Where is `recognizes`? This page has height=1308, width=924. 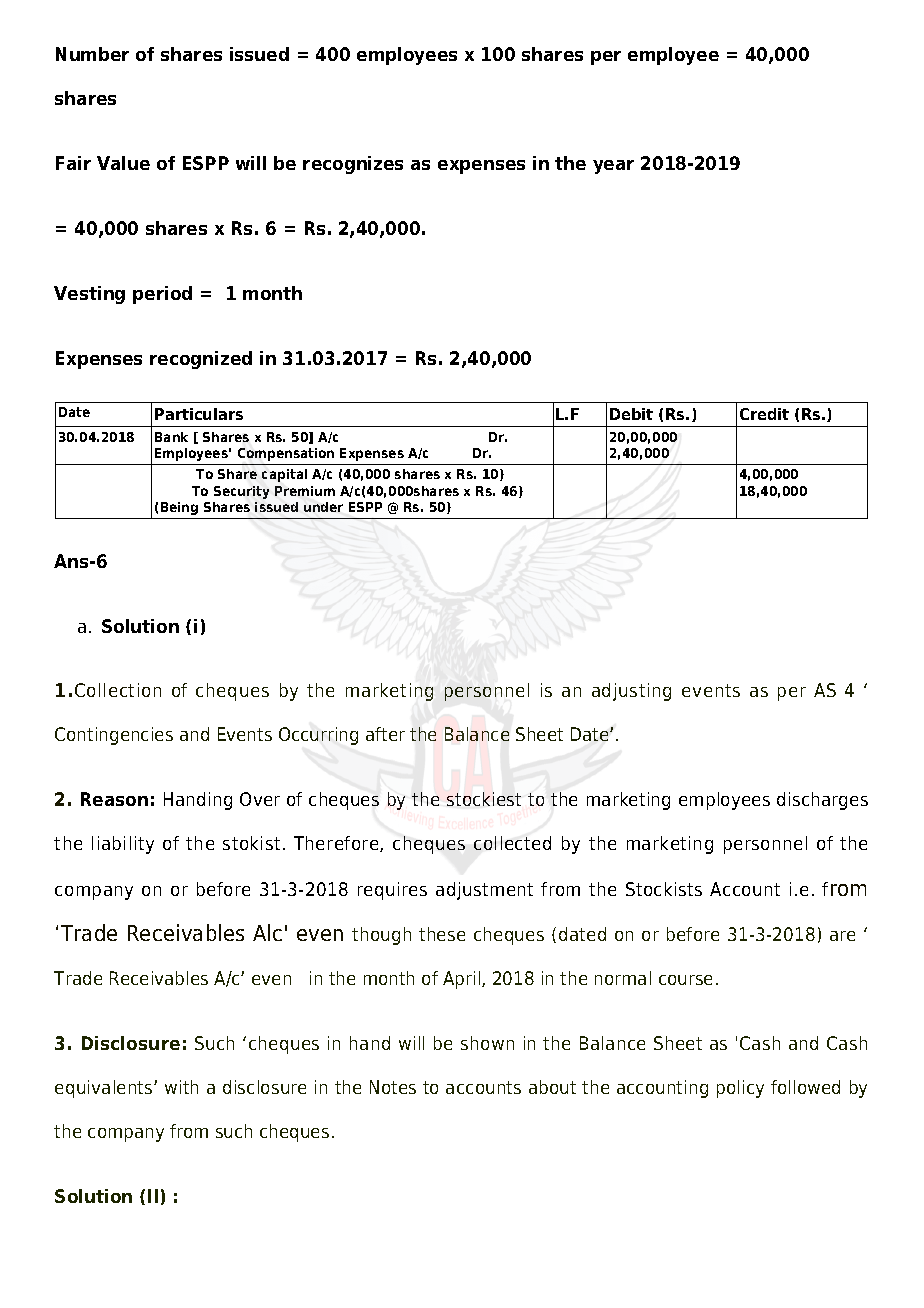 recognizes is located at coordinates (353, 165).
